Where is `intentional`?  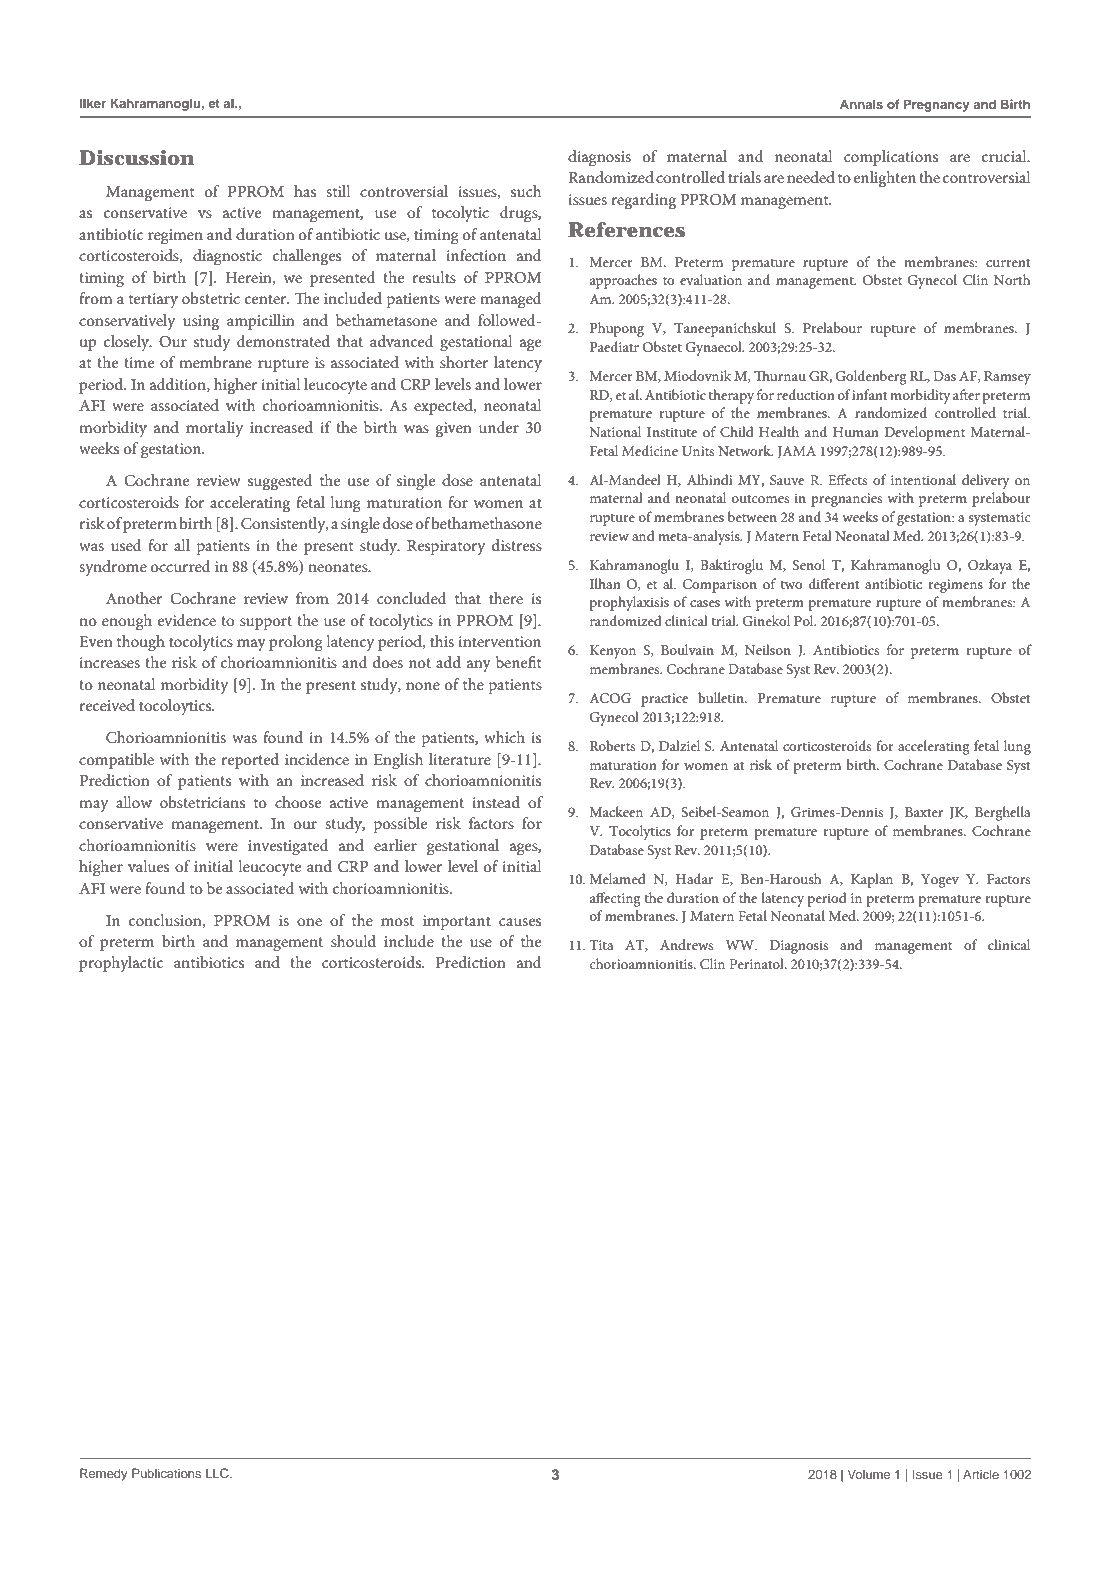
intentional is located at coordinates (923, 479).
